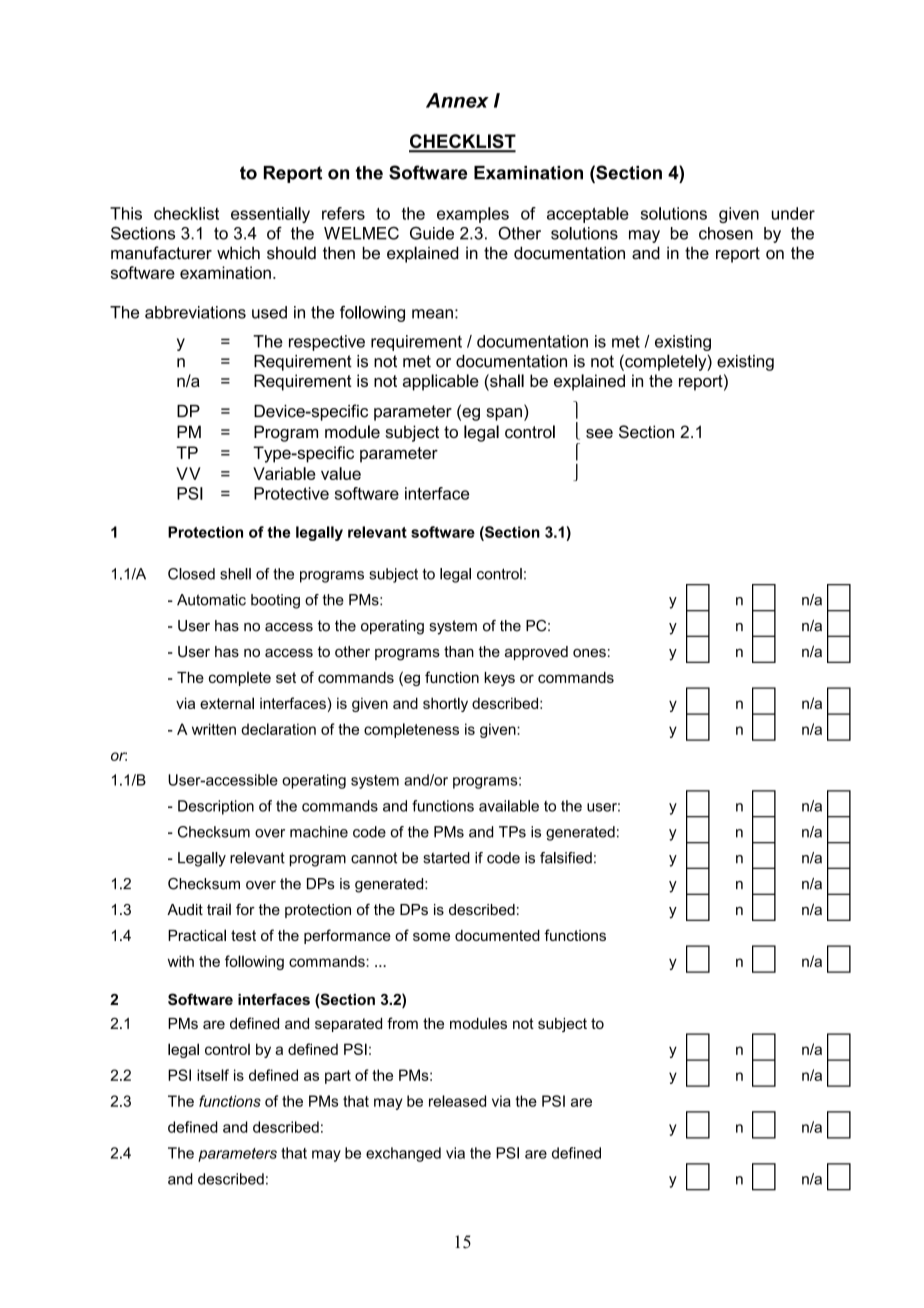 This screenshot has height=1308, width=924. Describe the element at coordinates (509, 806) in the screenshot. I see `available` at that location.
